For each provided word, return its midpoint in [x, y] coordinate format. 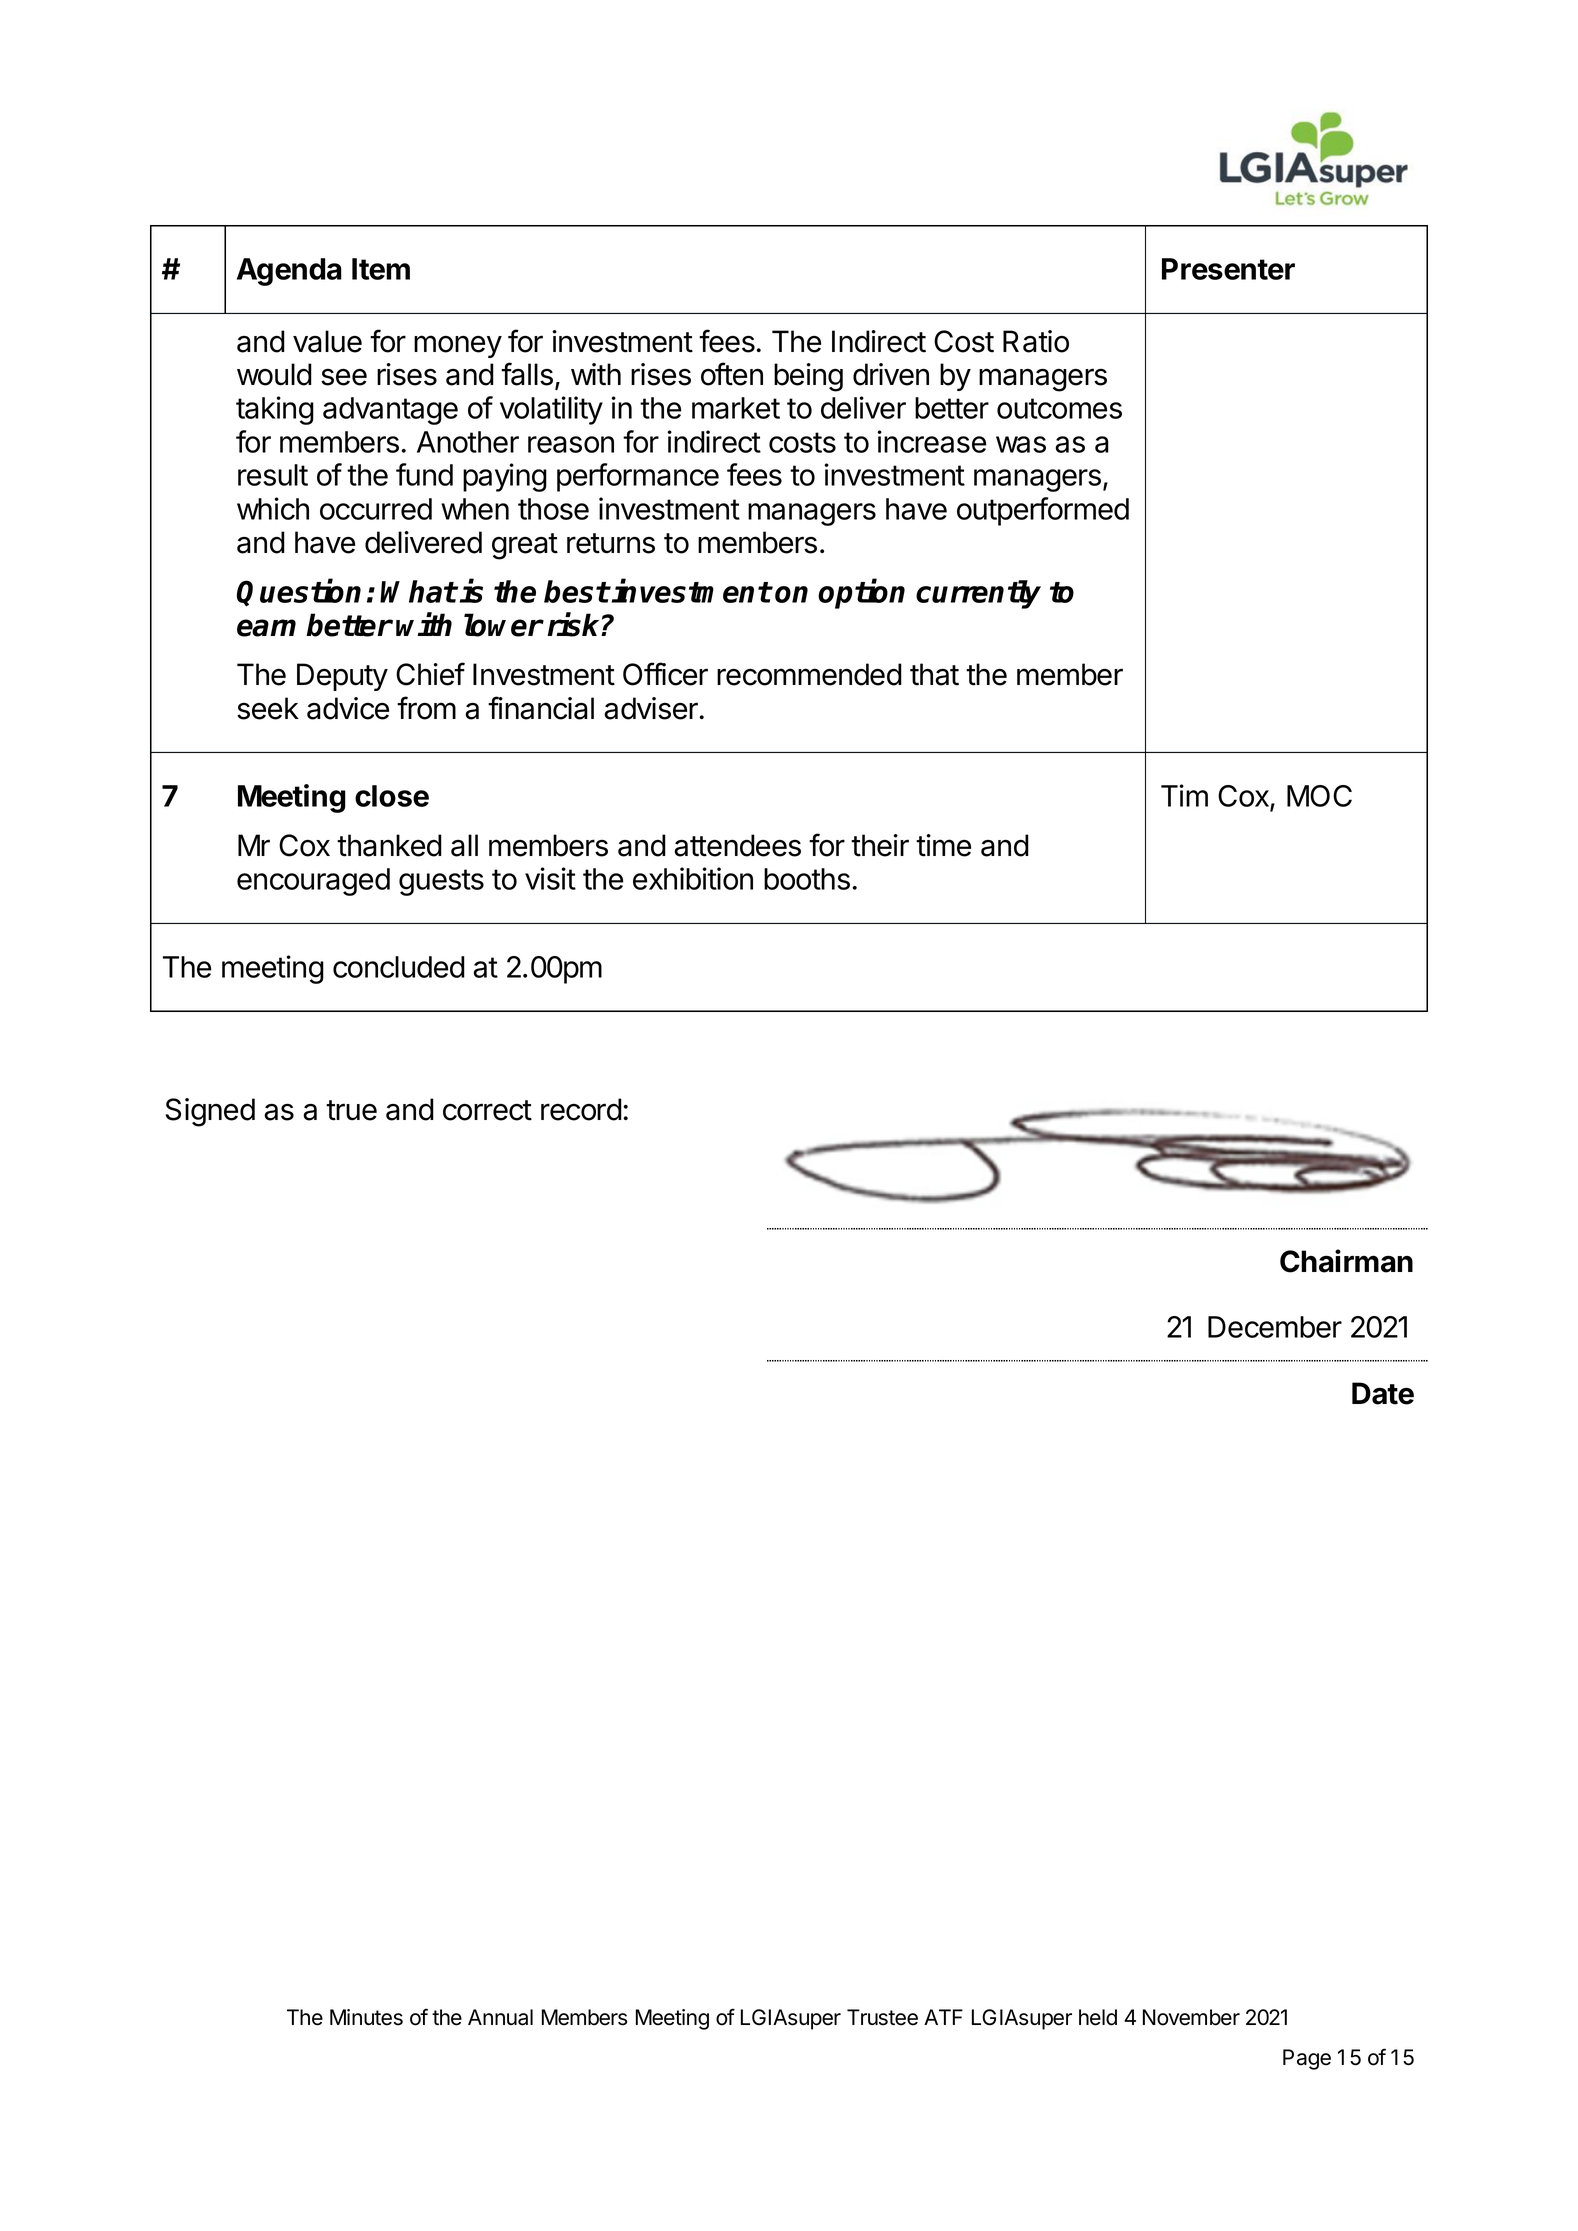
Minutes [366, 2017]
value [327, 341]
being [808, 377]
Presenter [1228, 269]
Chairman [1346, 1261]
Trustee [882, 2017]
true [351, 1110]
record [581, 1109]
